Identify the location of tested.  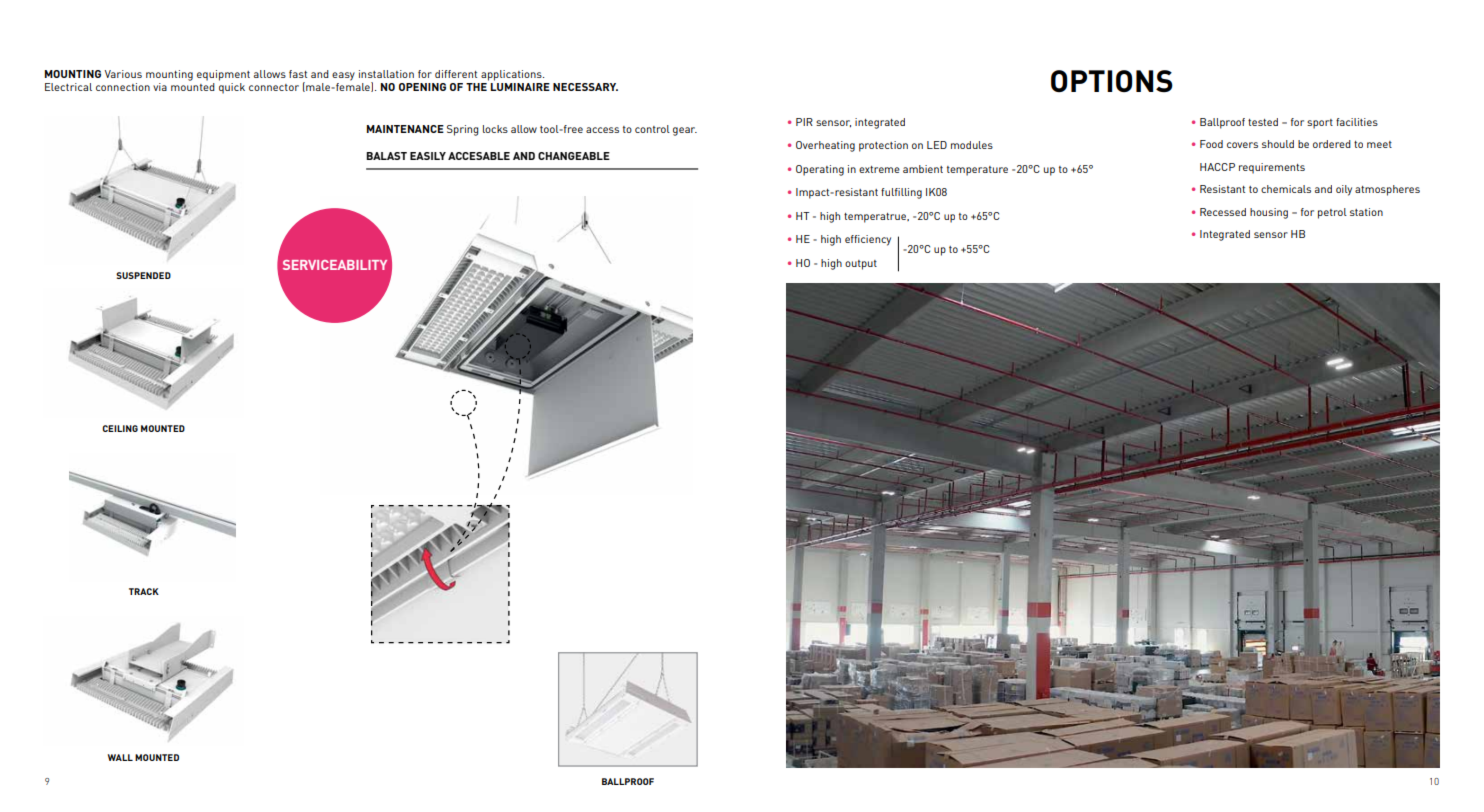
(1263, 122).
